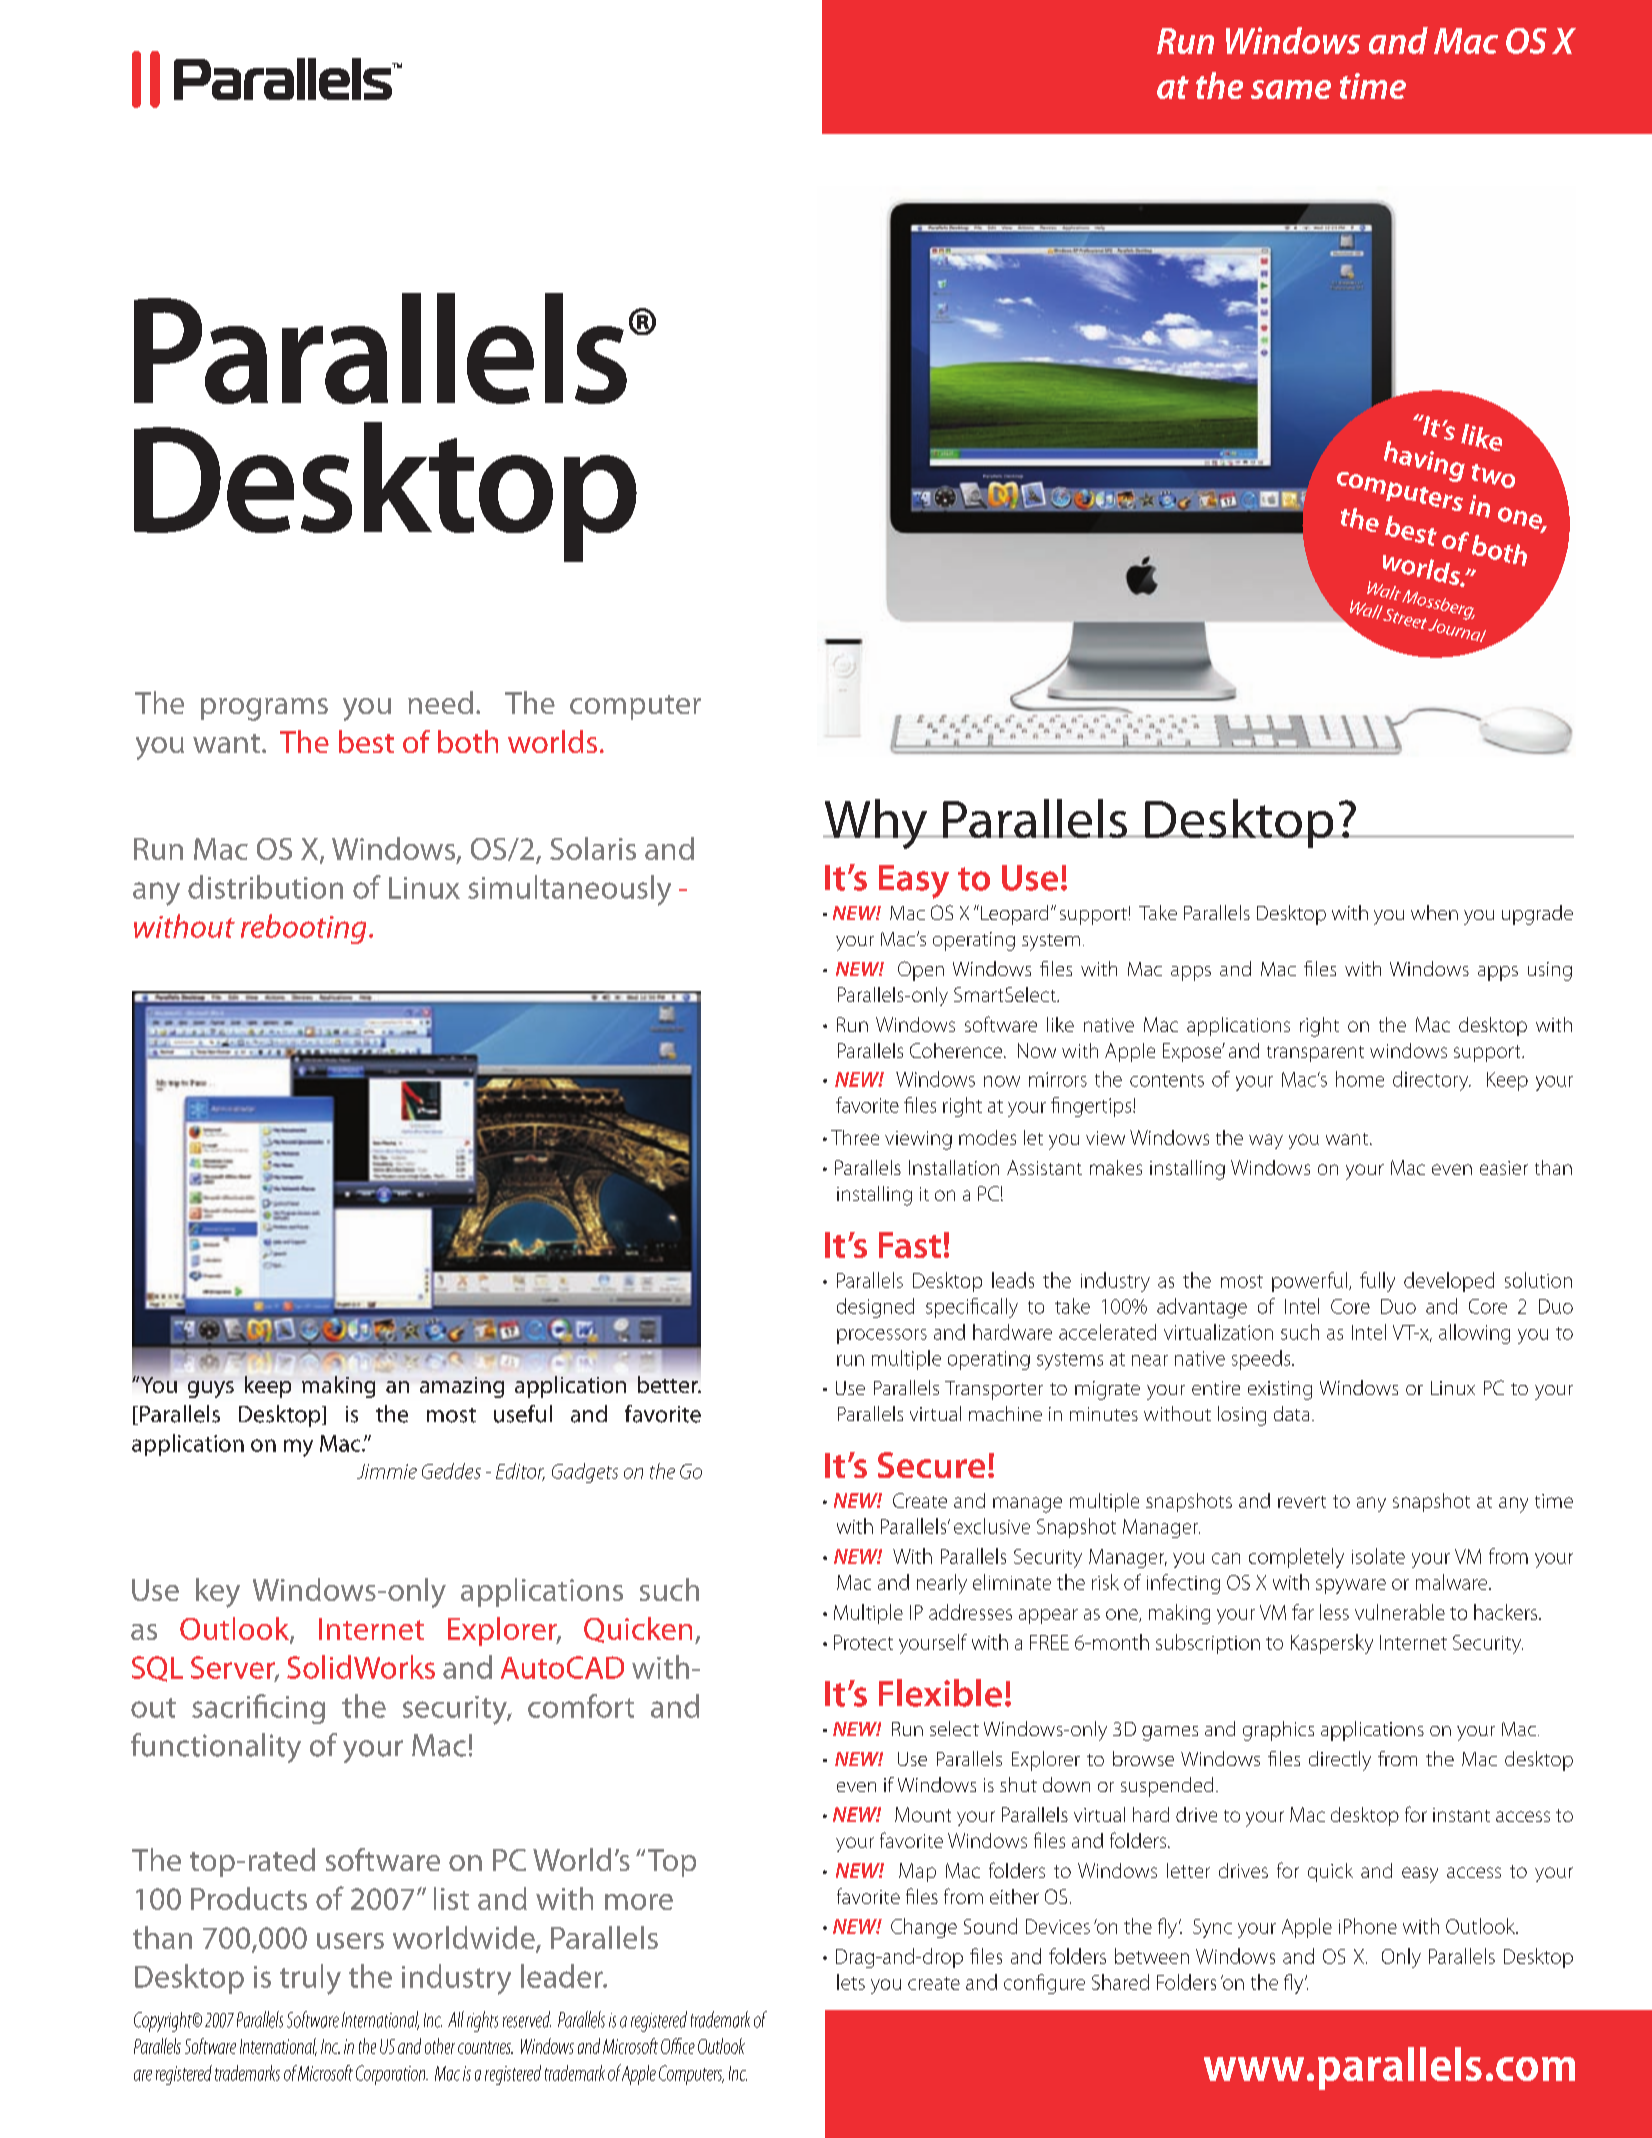 The height and width of the image is (2138, 1652). Describe the element at coordinates (875, 1308) in the image. I see `designed` at that location.
